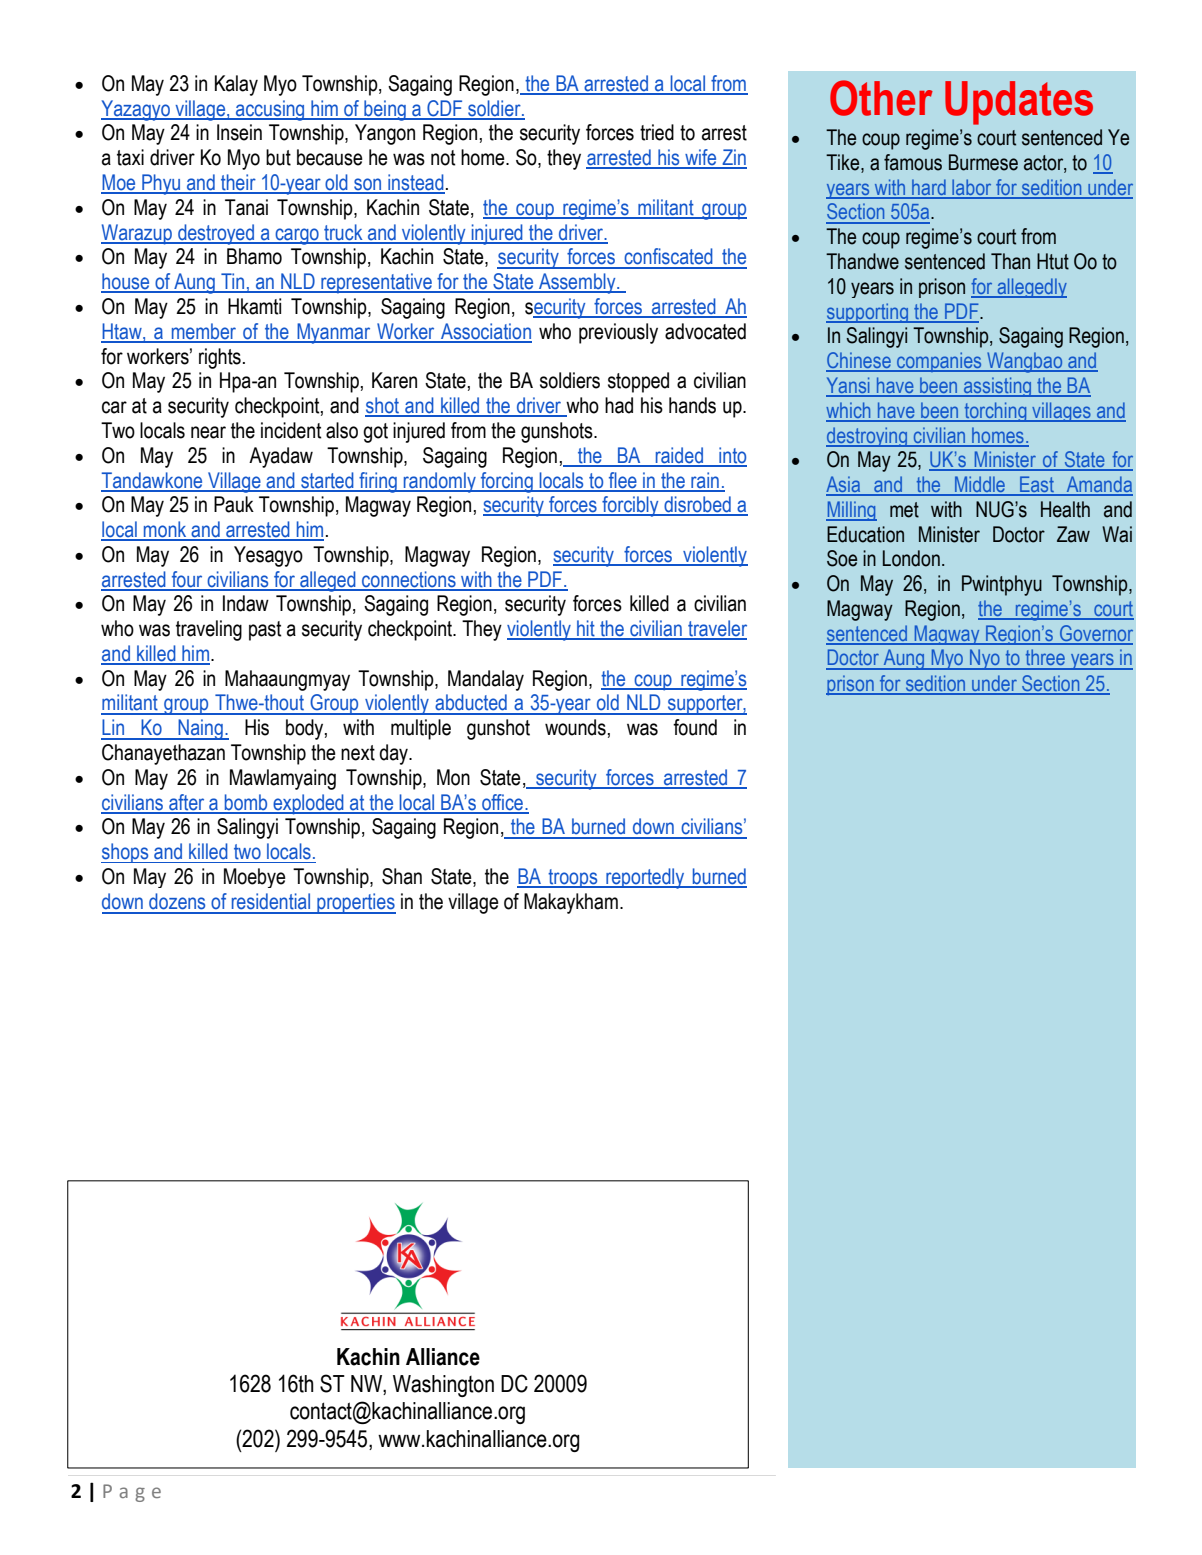  Describe the element at coordinates (278, 157) in the document. I see `but` at that location.
